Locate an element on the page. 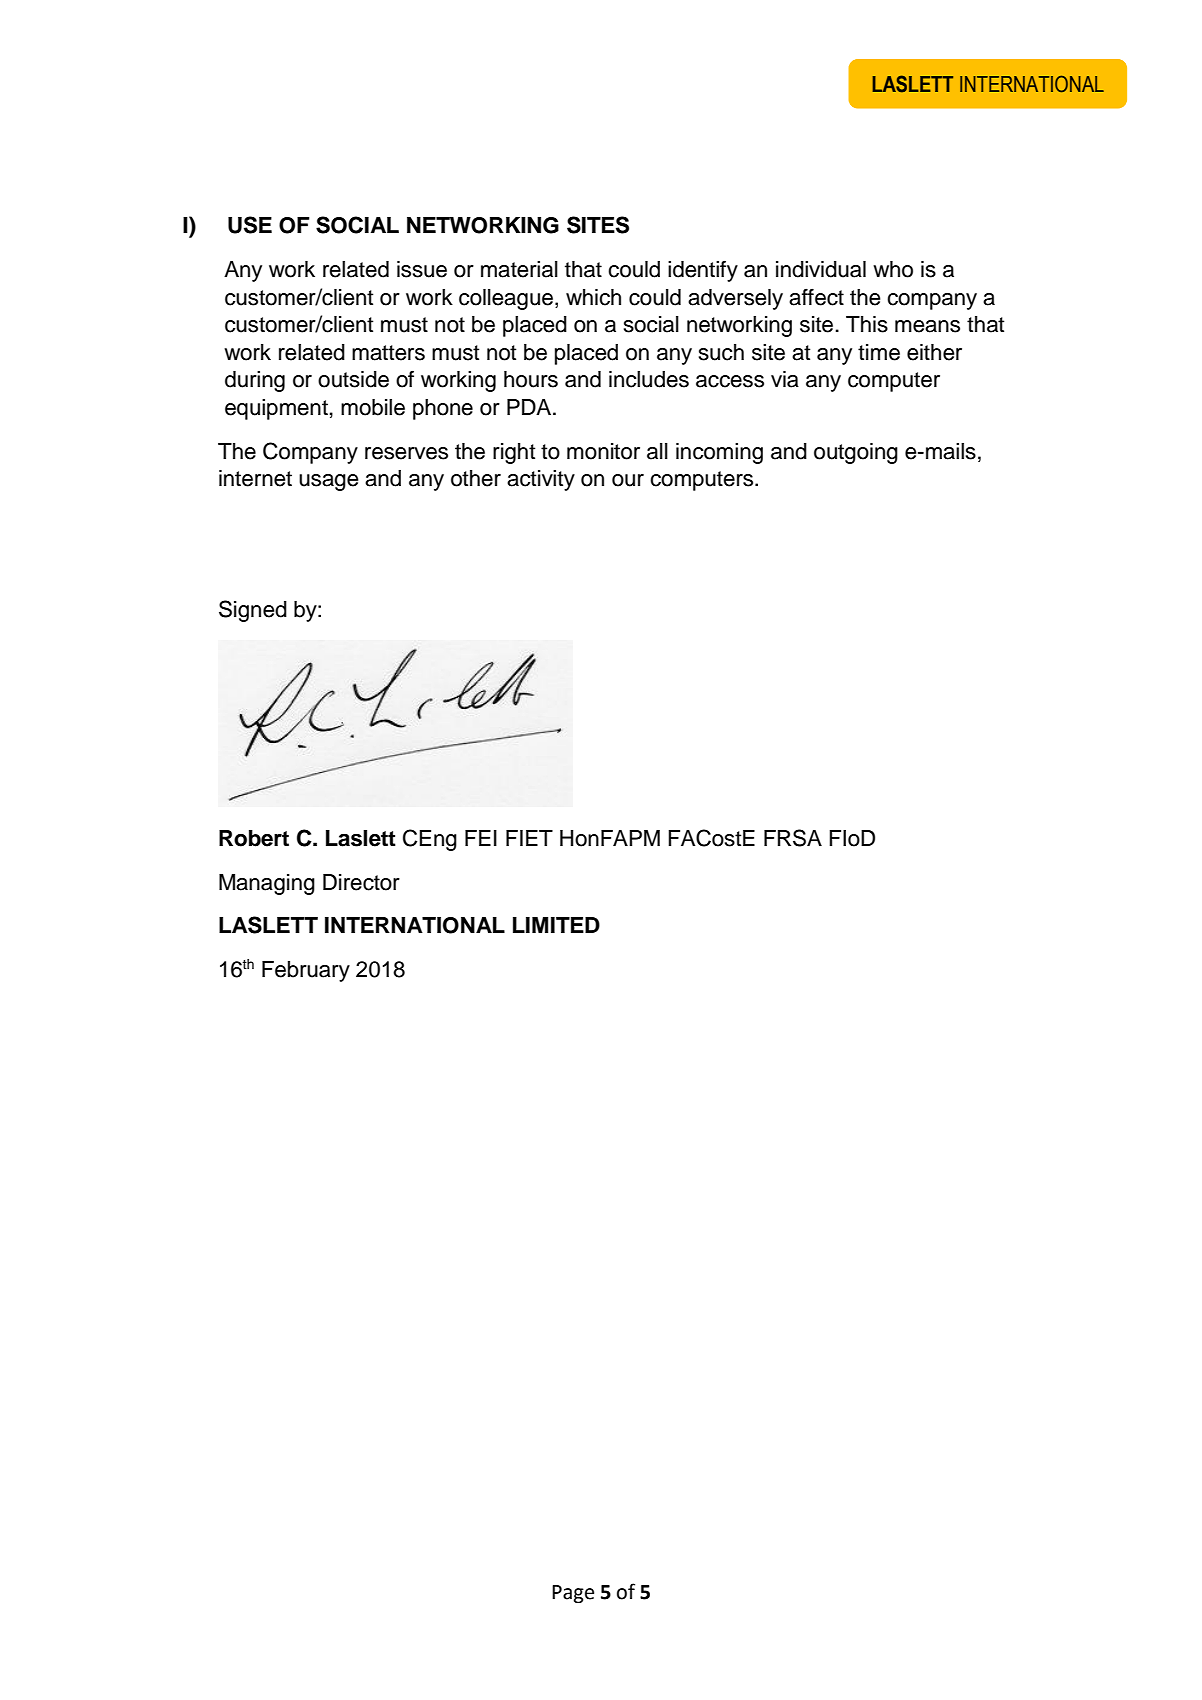 Image resolution: width=1202 pixels, height=1700 pixels. February is located at coordinates (306, 971).
